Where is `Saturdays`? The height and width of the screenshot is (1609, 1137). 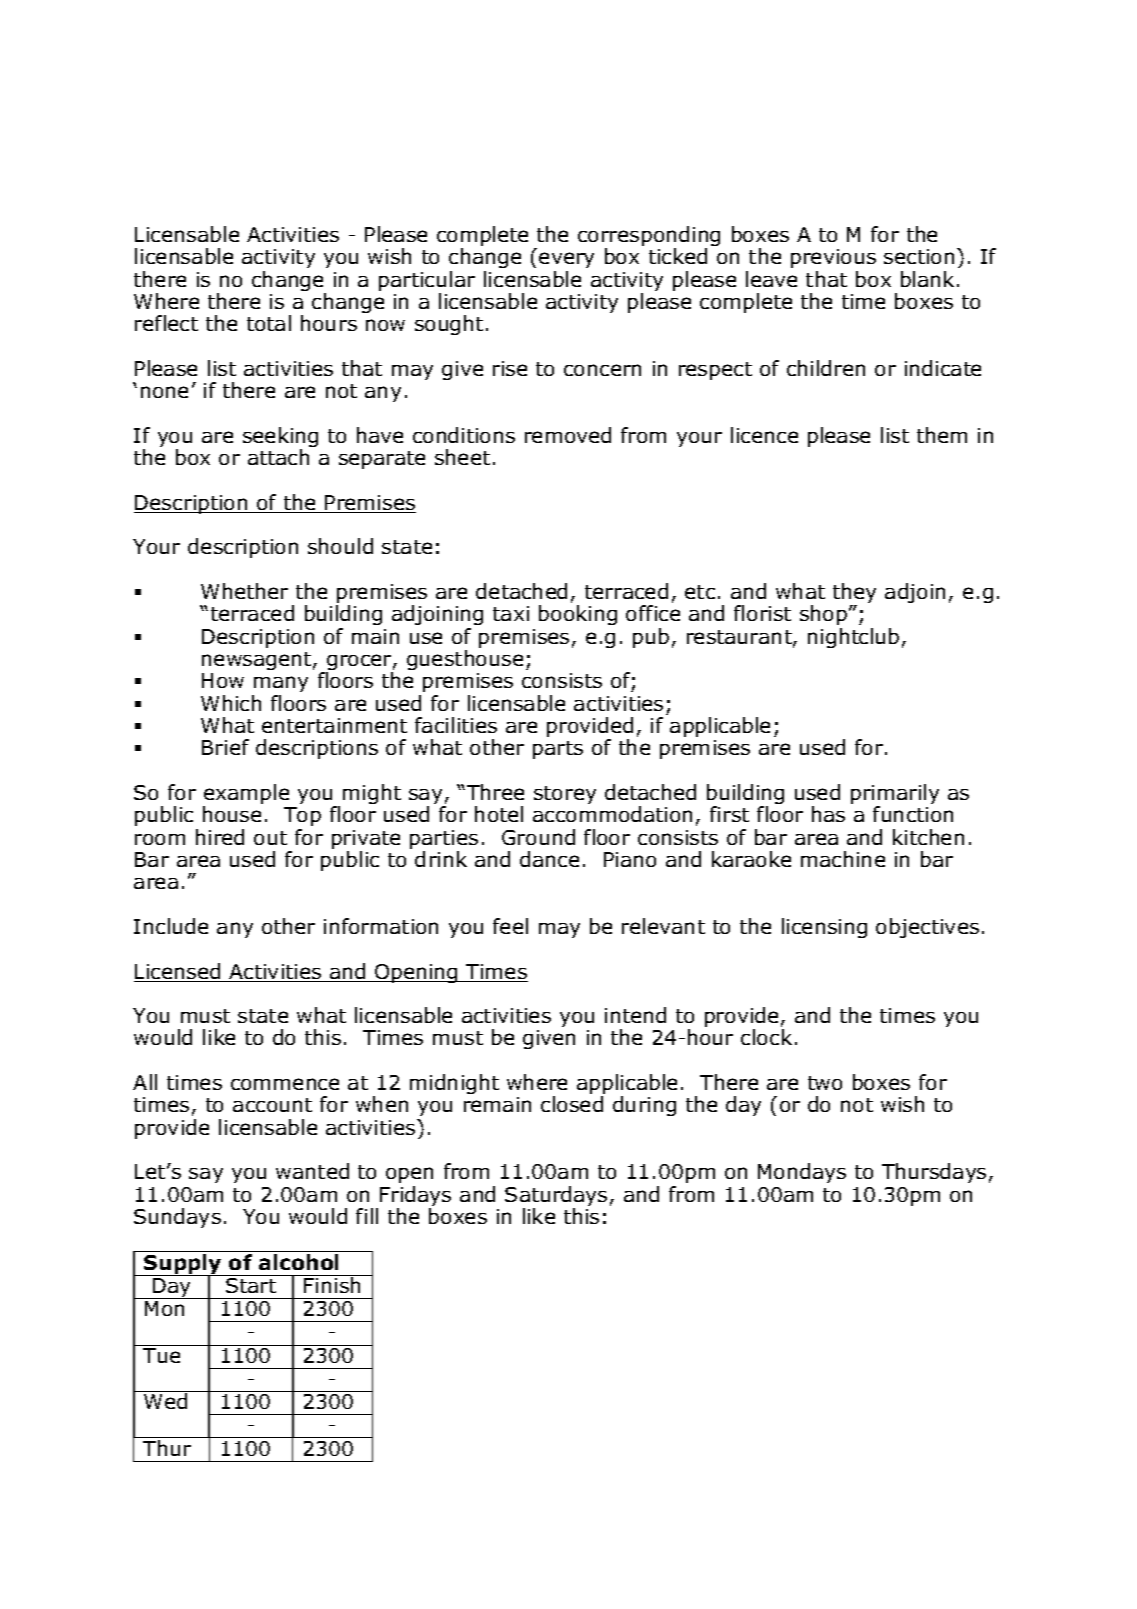
Saturdays is located at coordinates (556, 1197).
